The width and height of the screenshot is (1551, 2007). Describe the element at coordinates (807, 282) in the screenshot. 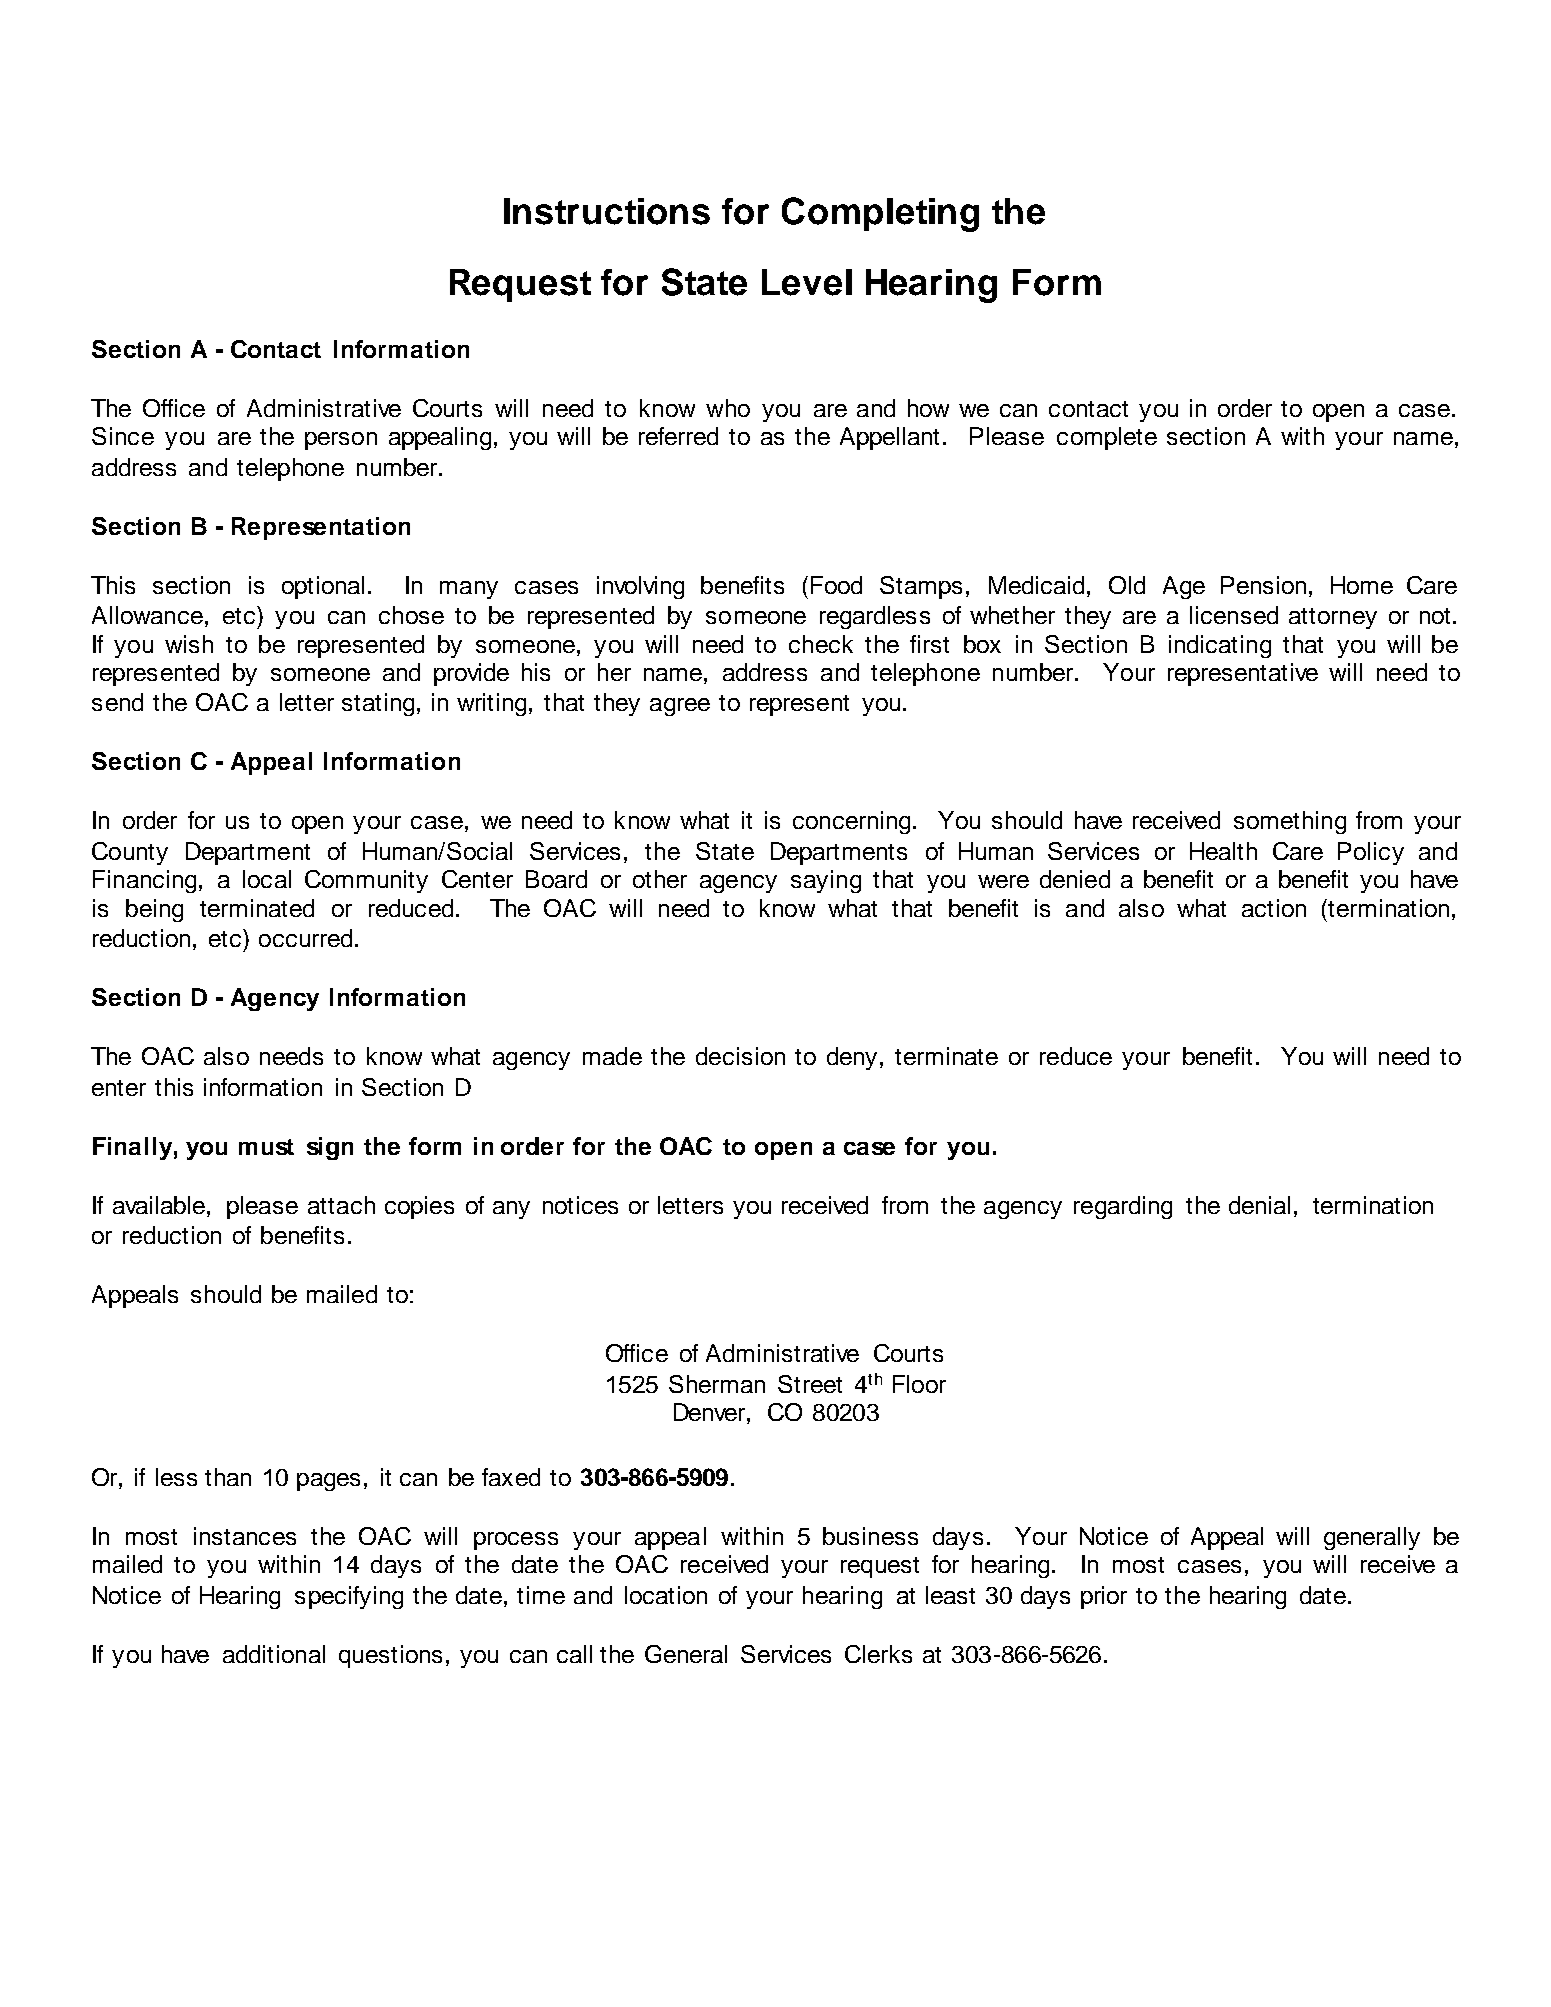

I see `Level` at that location.
